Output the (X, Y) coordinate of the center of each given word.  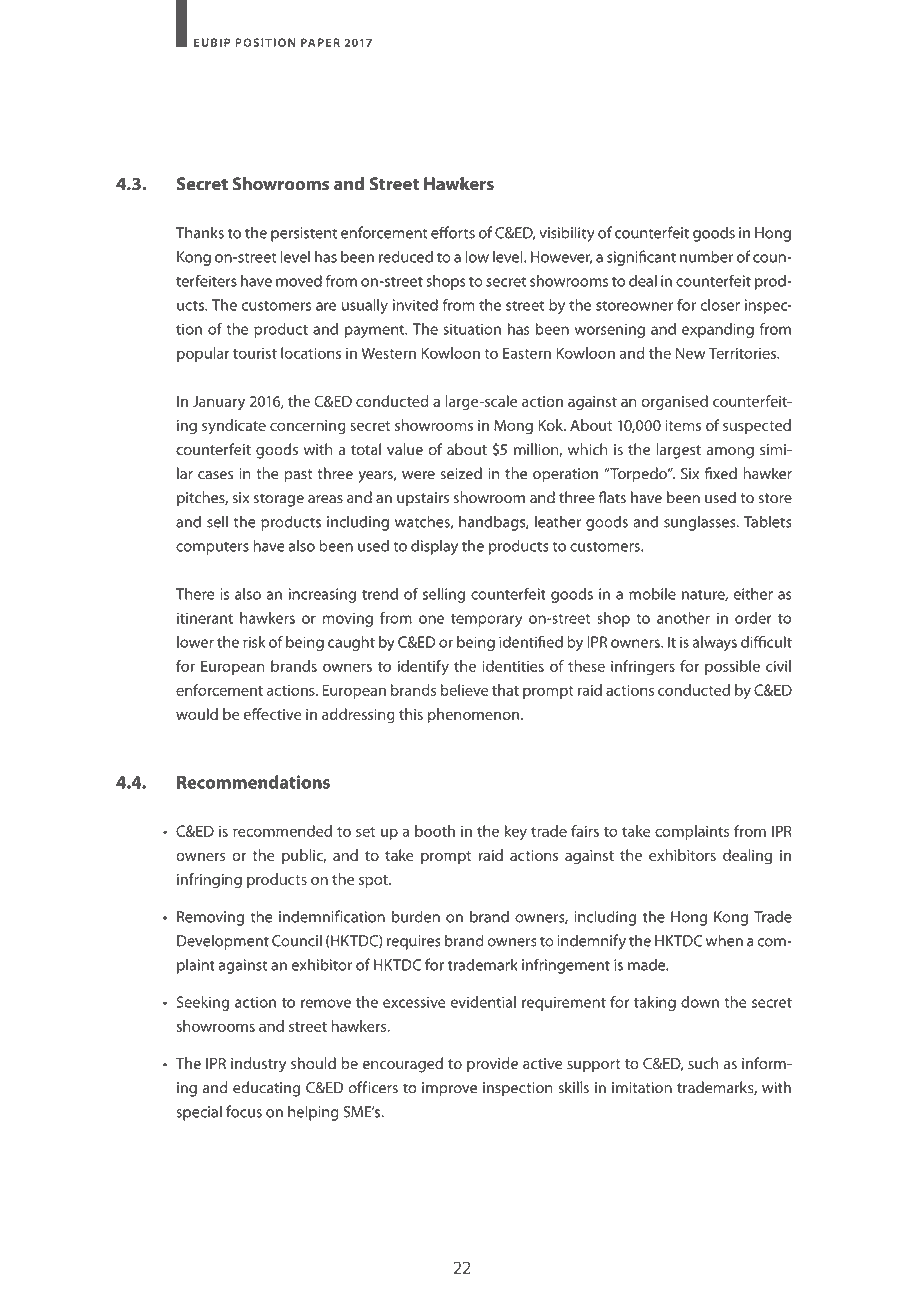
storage (279, 500)
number (706, 256)
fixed (720, 473)
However (561, 258)
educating (266, 1089)
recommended (282, 831)
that (505, 690)
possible (732, 667)
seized (461, 473)
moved (299, 281)
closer (720, 305)
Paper (320, 42)
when (724, 940)
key (516, 832)
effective (272, 714)
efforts (453, 232)
